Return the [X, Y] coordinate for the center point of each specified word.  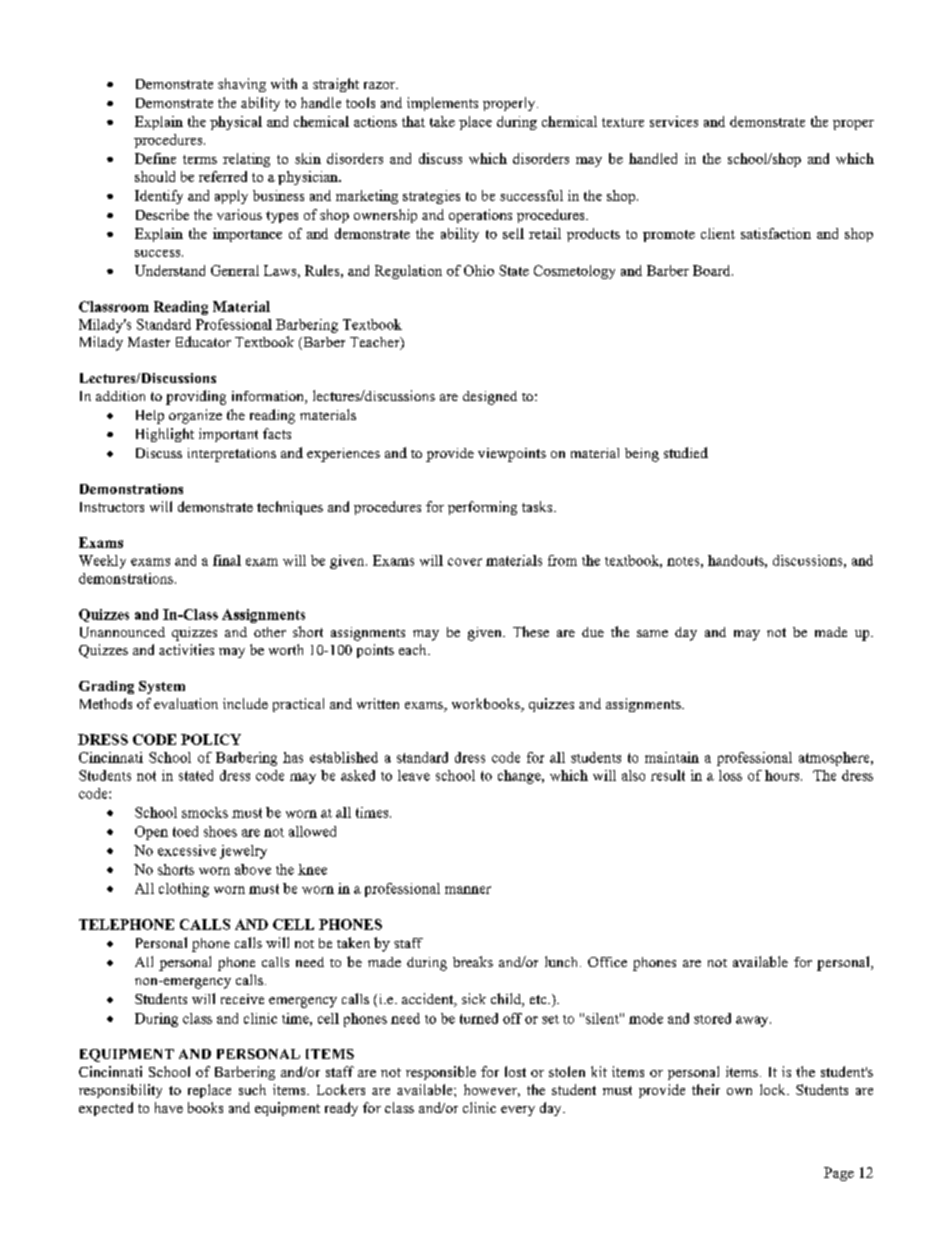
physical [236, 123]
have [169, 1107]
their [706, 1089]
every [518, 1111]
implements [442, 104]
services [674, 121]
